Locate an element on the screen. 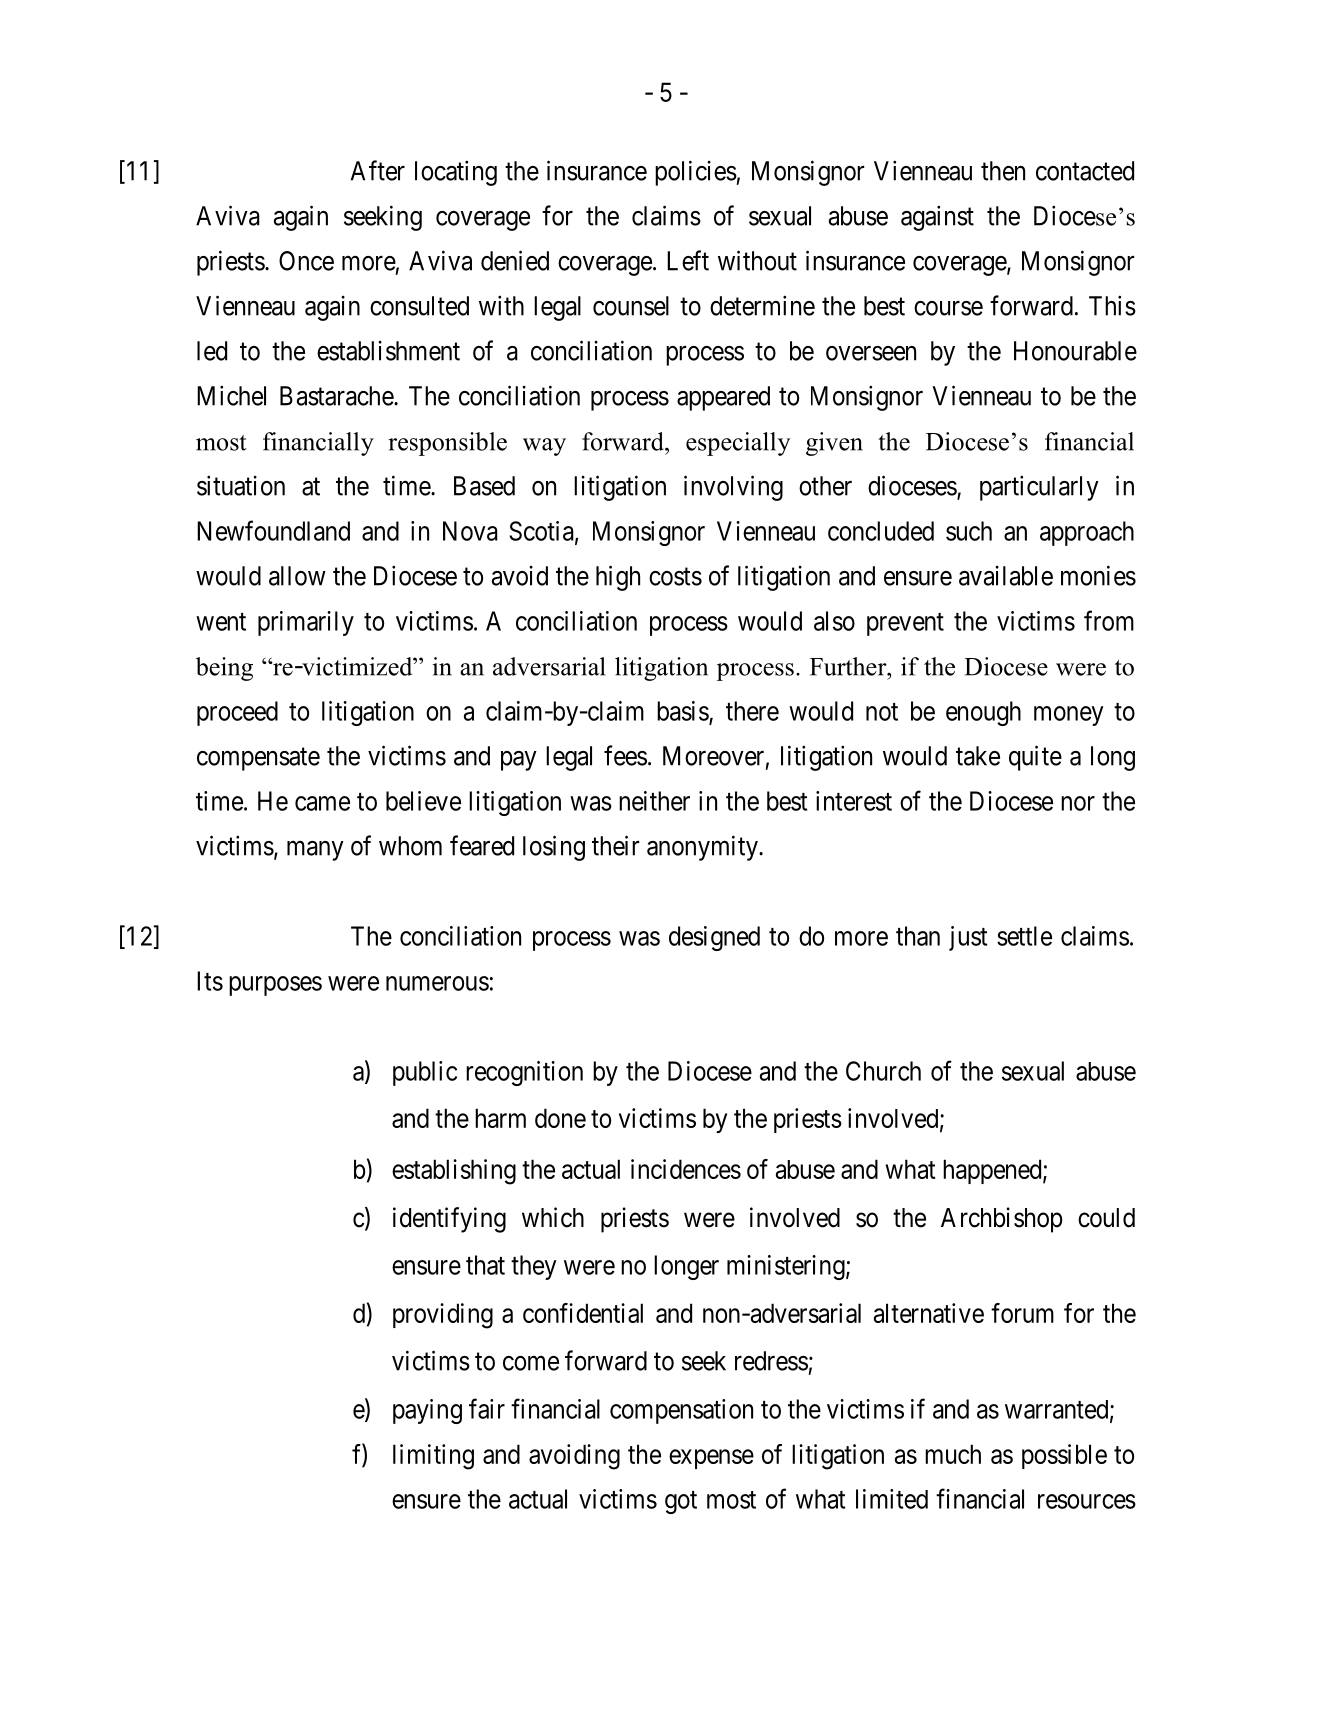 The image size is (1331, 1722). limiting is located at coordinates (433, 1457).
